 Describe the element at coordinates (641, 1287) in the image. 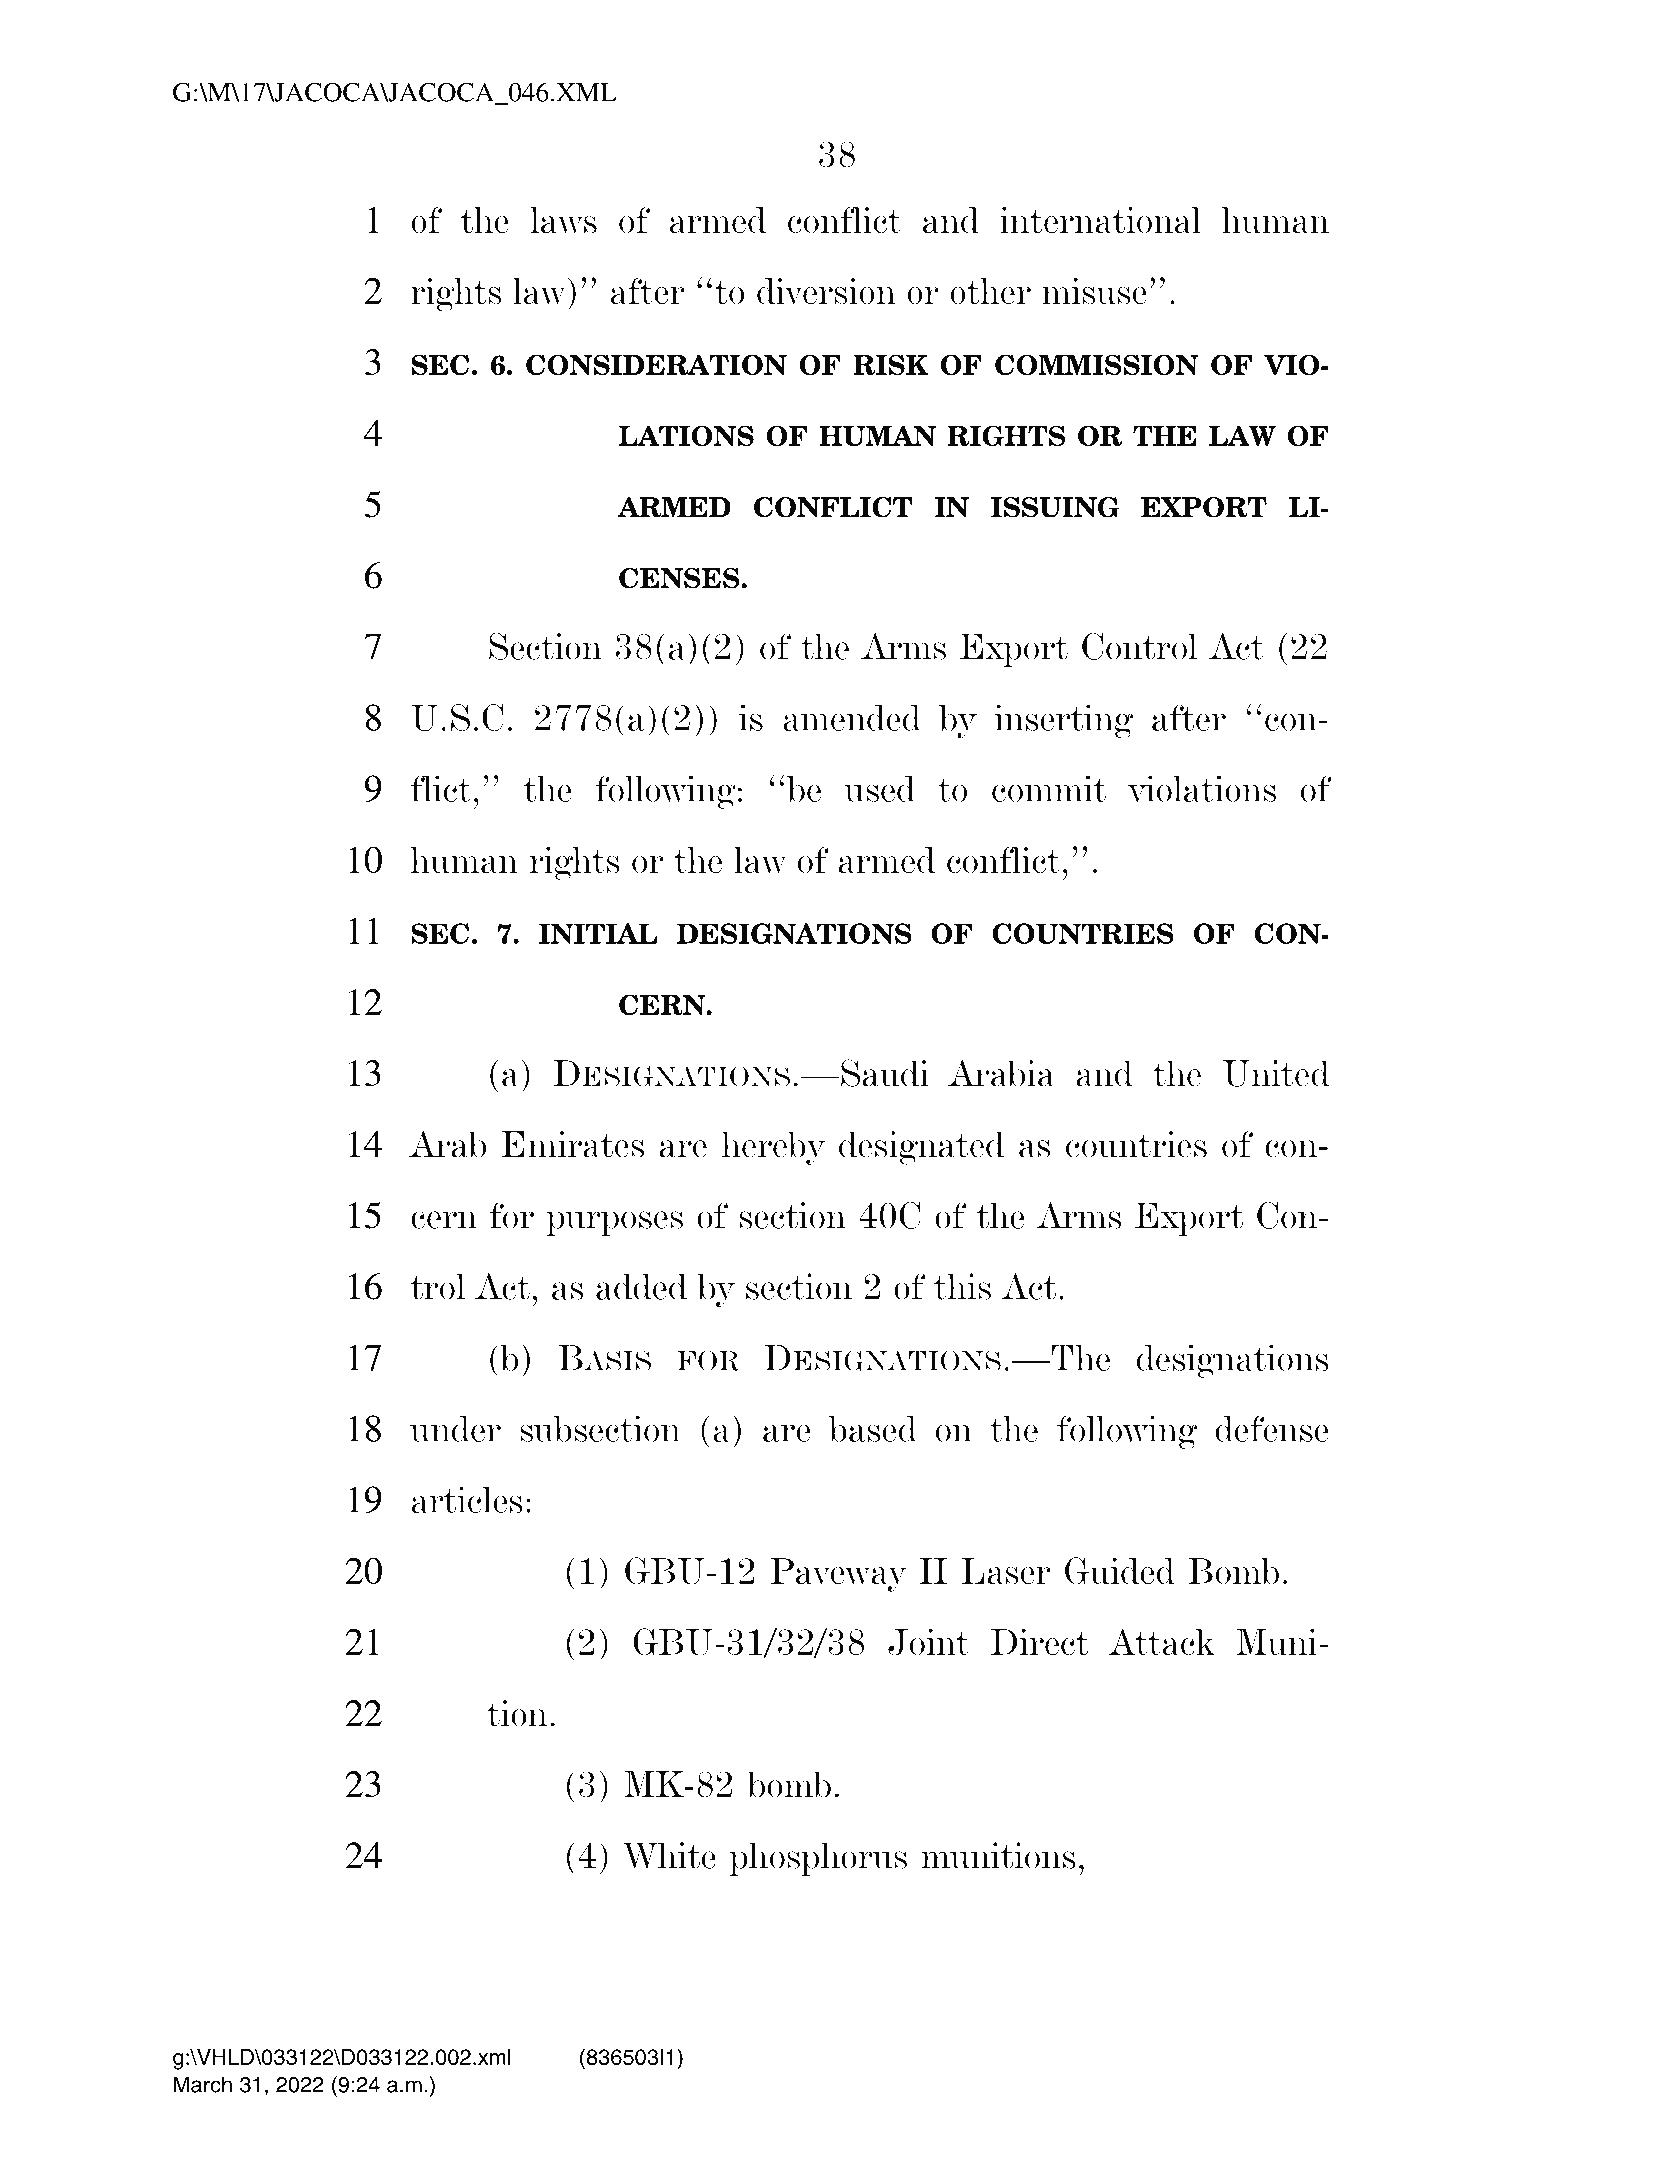

I see `added` at that location.
